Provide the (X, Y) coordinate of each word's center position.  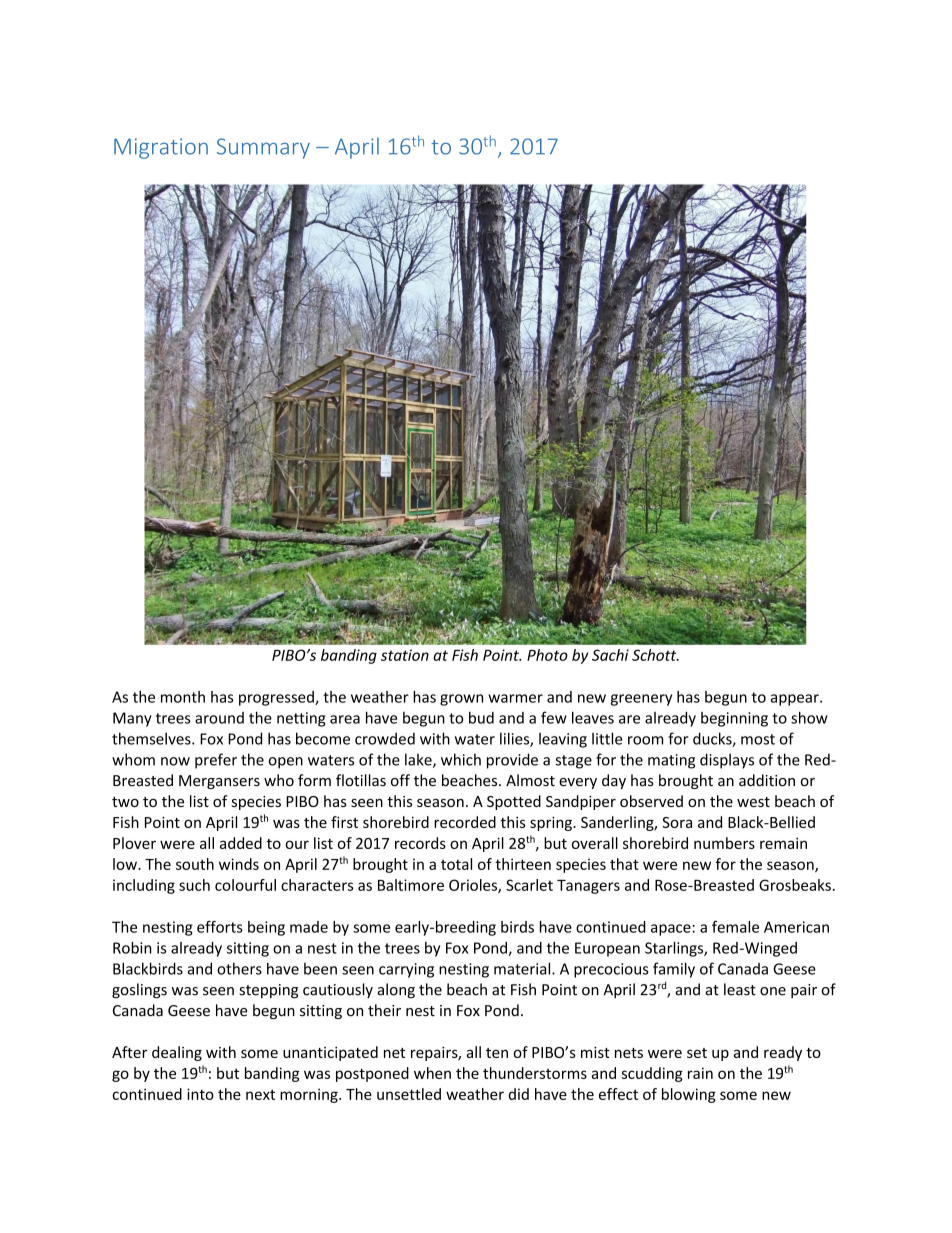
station (405, 655)
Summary (263, 148)
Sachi (610, 655)
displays (727, 761)
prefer (216, 761)
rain (700, 1073)
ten (497, 1053)
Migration (161, 148)
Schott (655, 655)
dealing (177, 1053)
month (183, 697)
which (461, 759)
